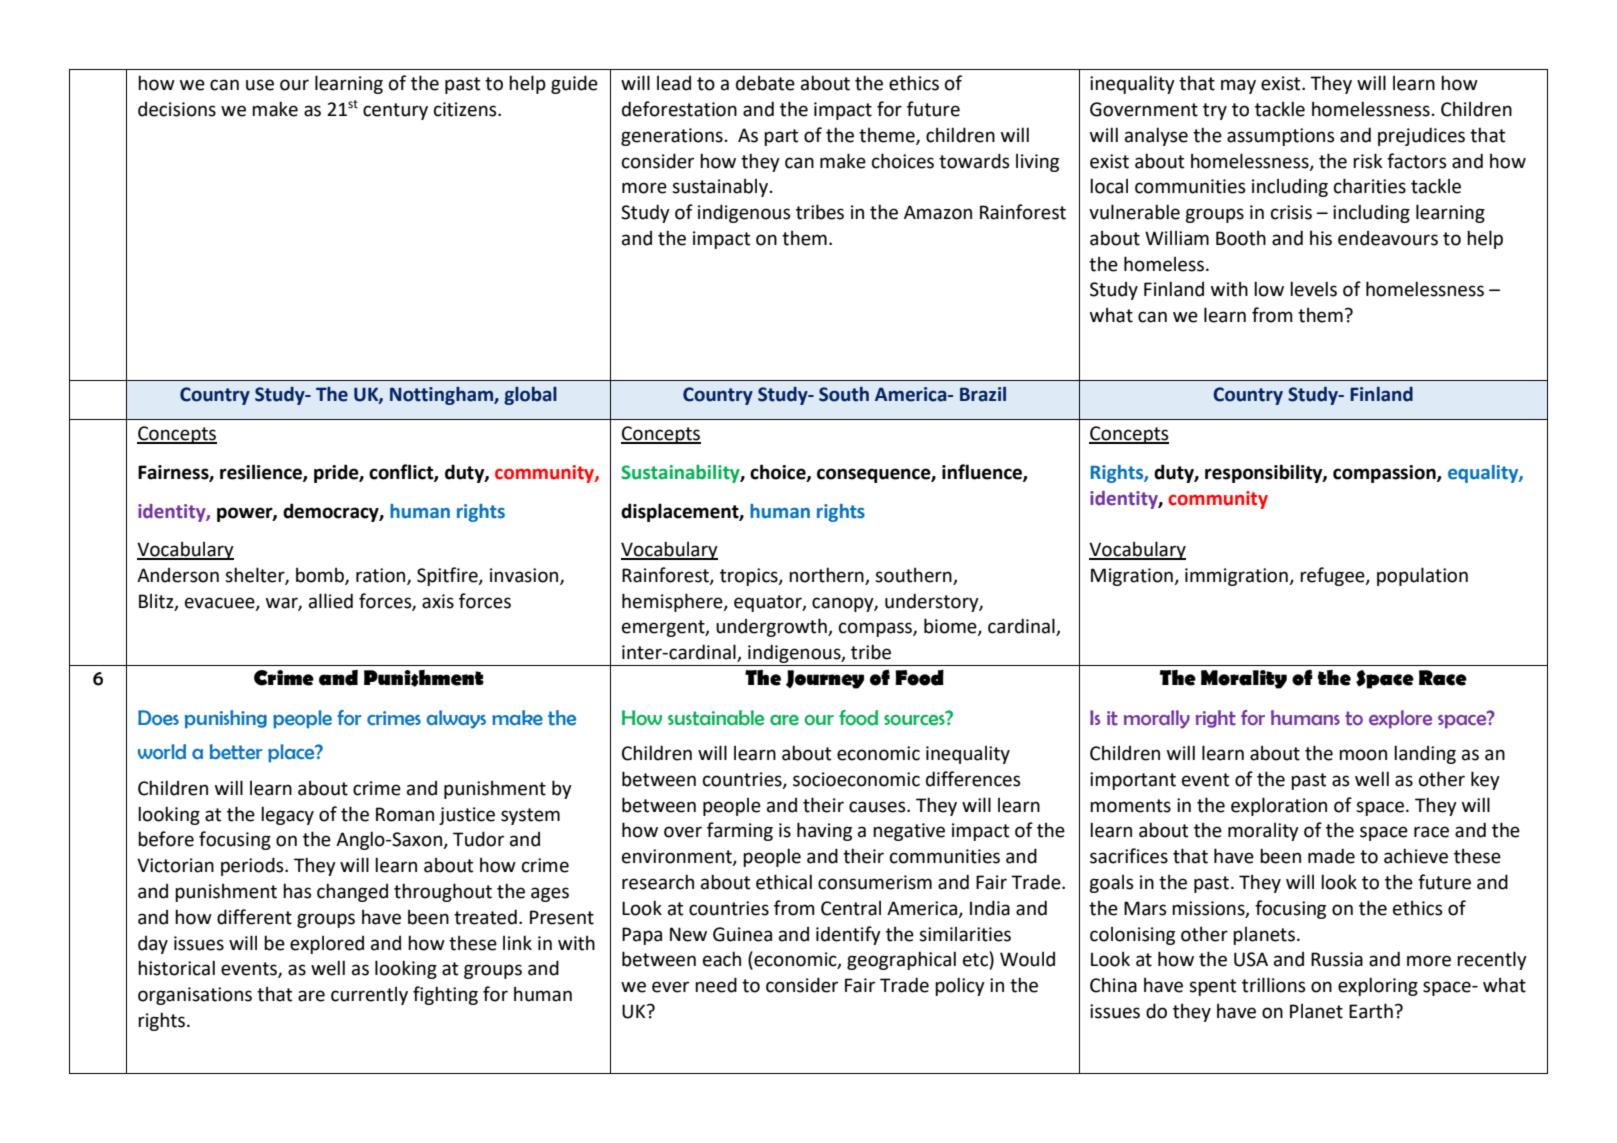 Image resolution: width=1617 pixels, height=1143 pixels. Describe the element at coordinates (772, 627) in the screenshot. I see `undergrowth` at that location.
